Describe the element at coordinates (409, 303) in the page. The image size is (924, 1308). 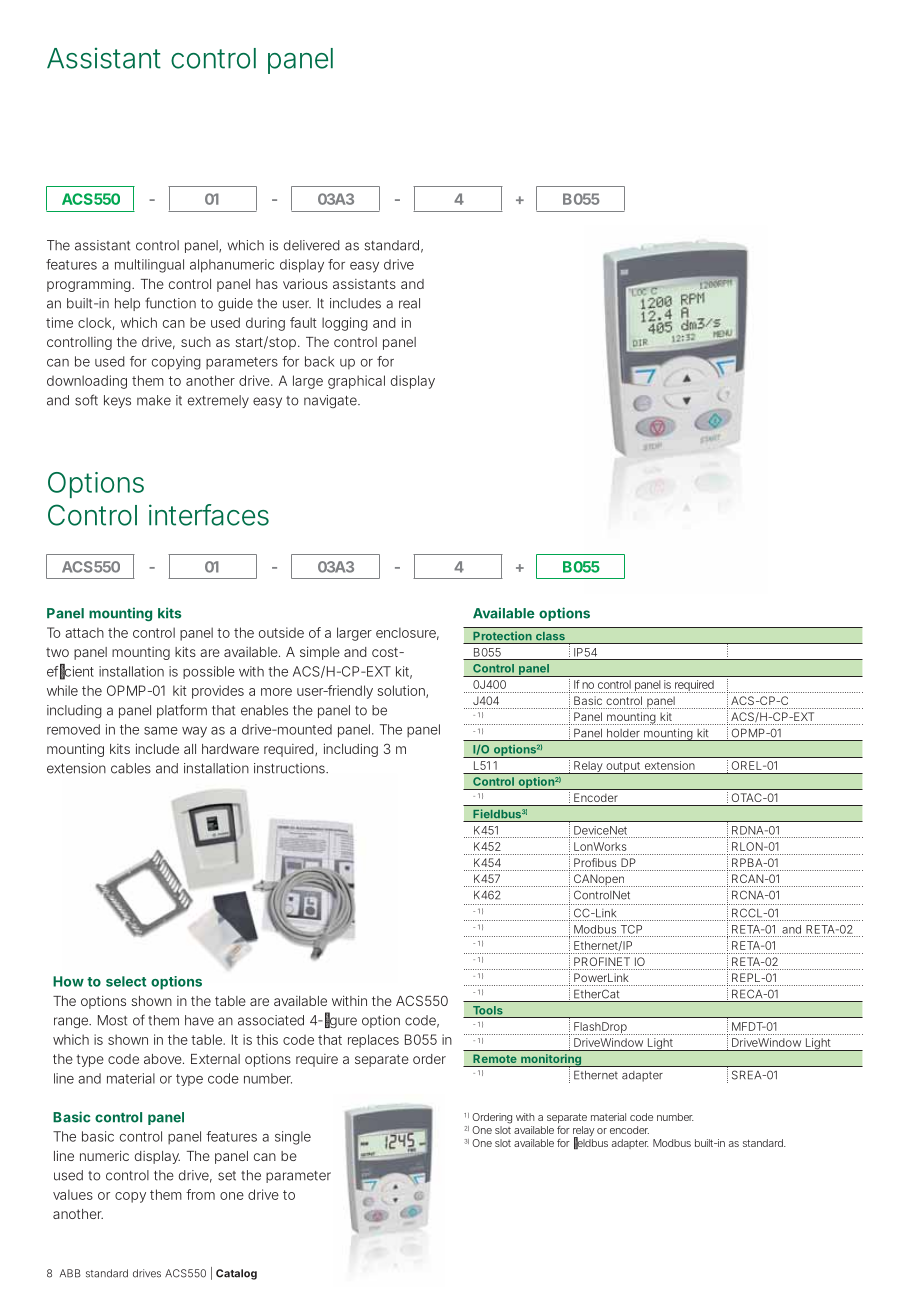
I see `real` at that location.
